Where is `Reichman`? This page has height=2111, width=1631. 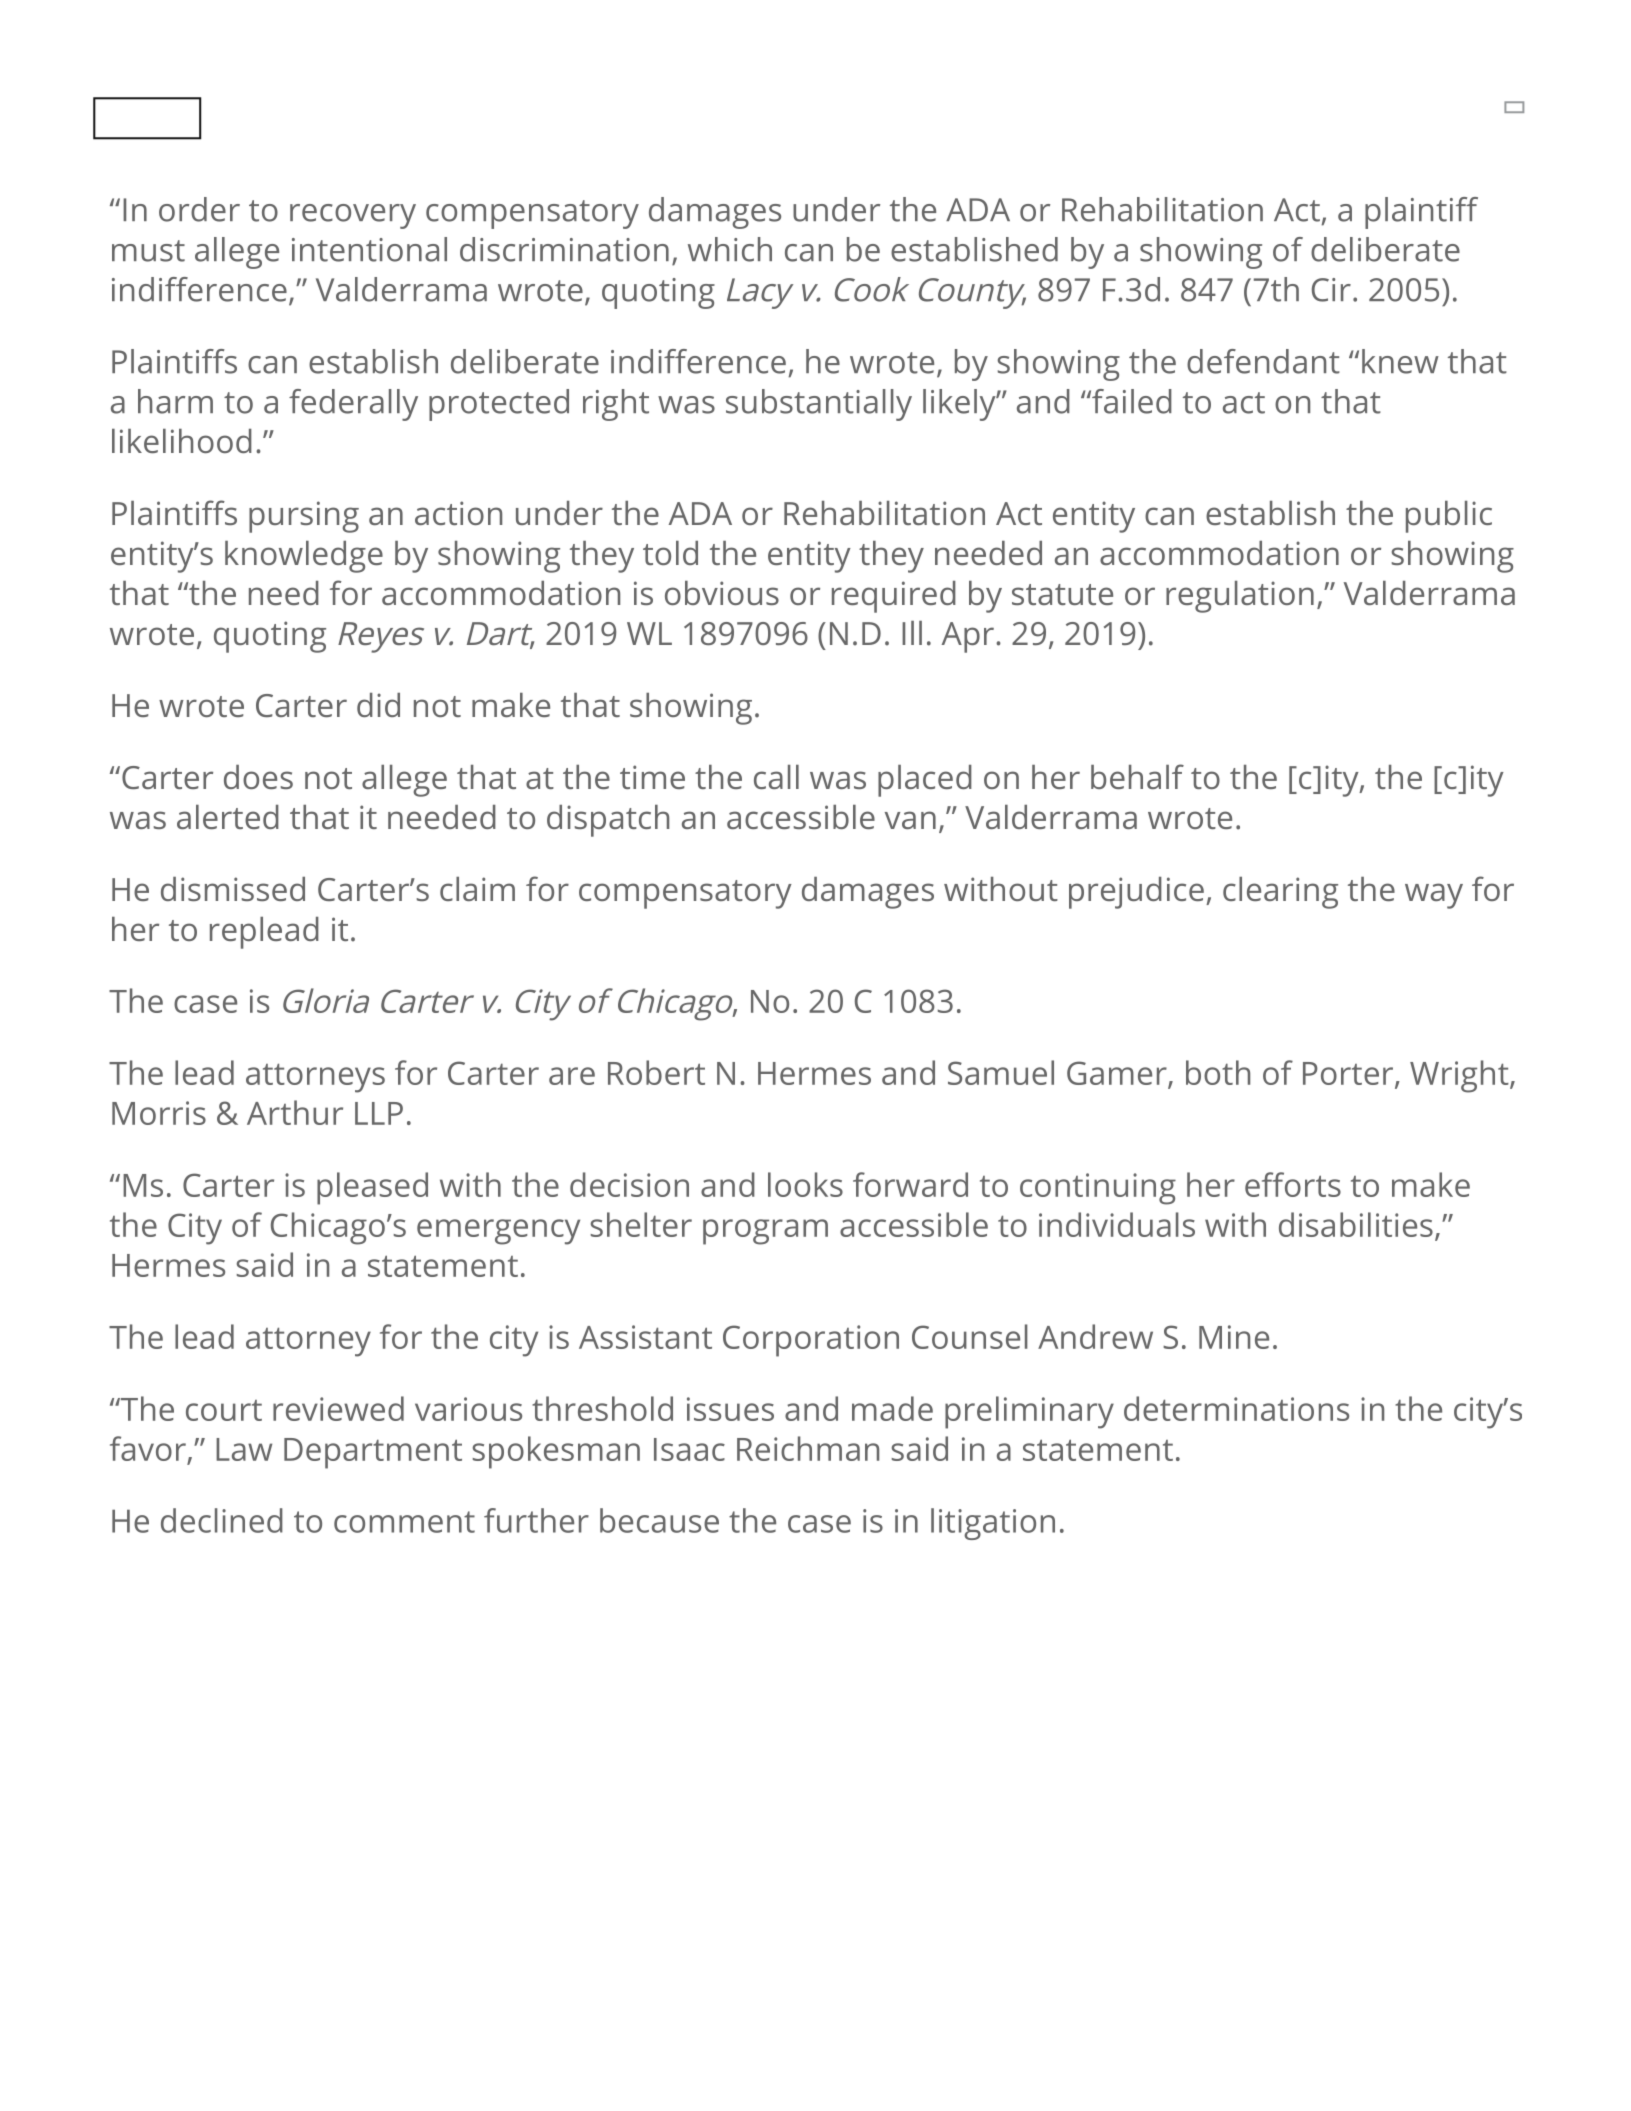 Reichman is located at coordinates (808, 1448).
